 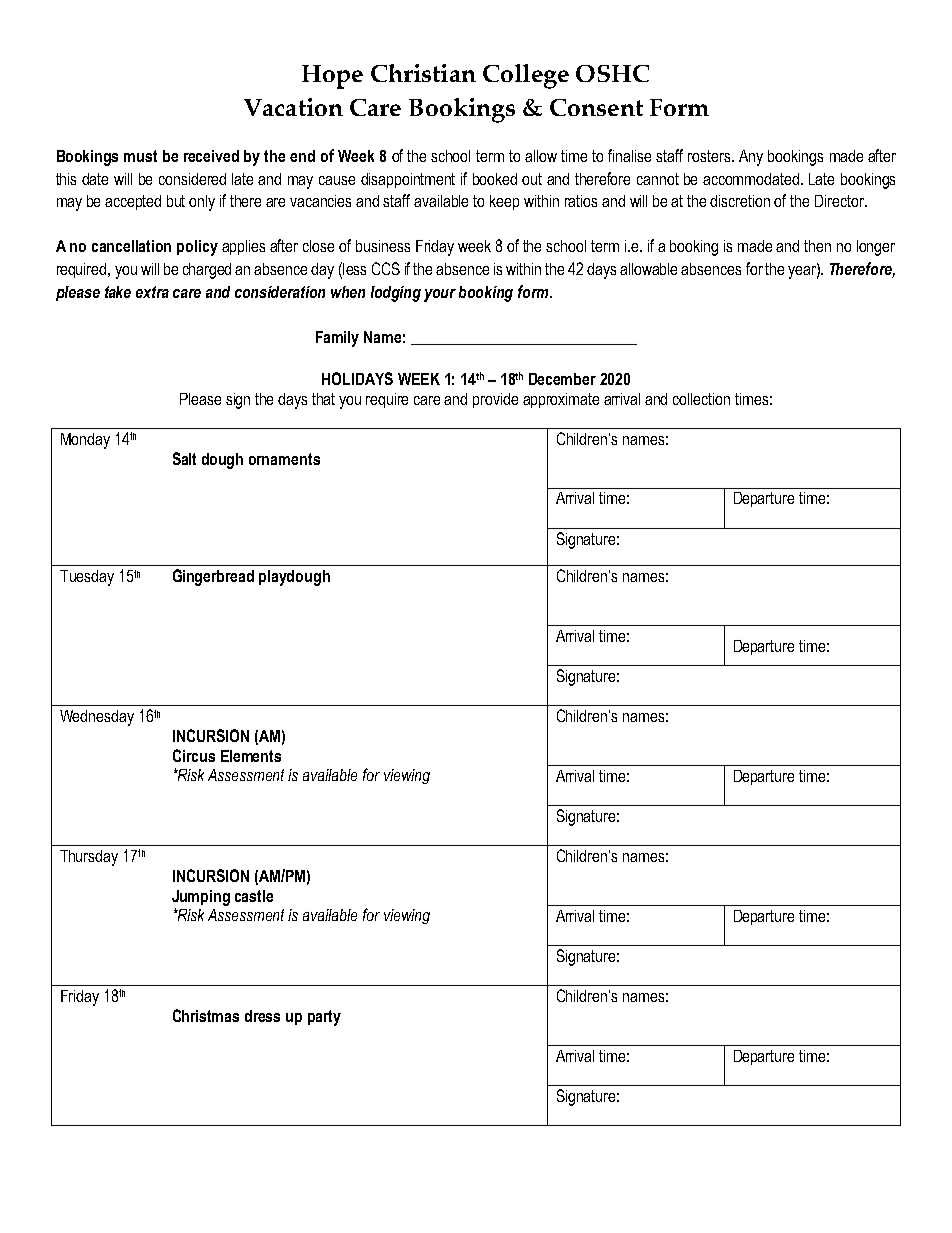 What do you see at coordinates (140, 156) in the screenshot?
I see `must` at bounding box center [140, 156].
